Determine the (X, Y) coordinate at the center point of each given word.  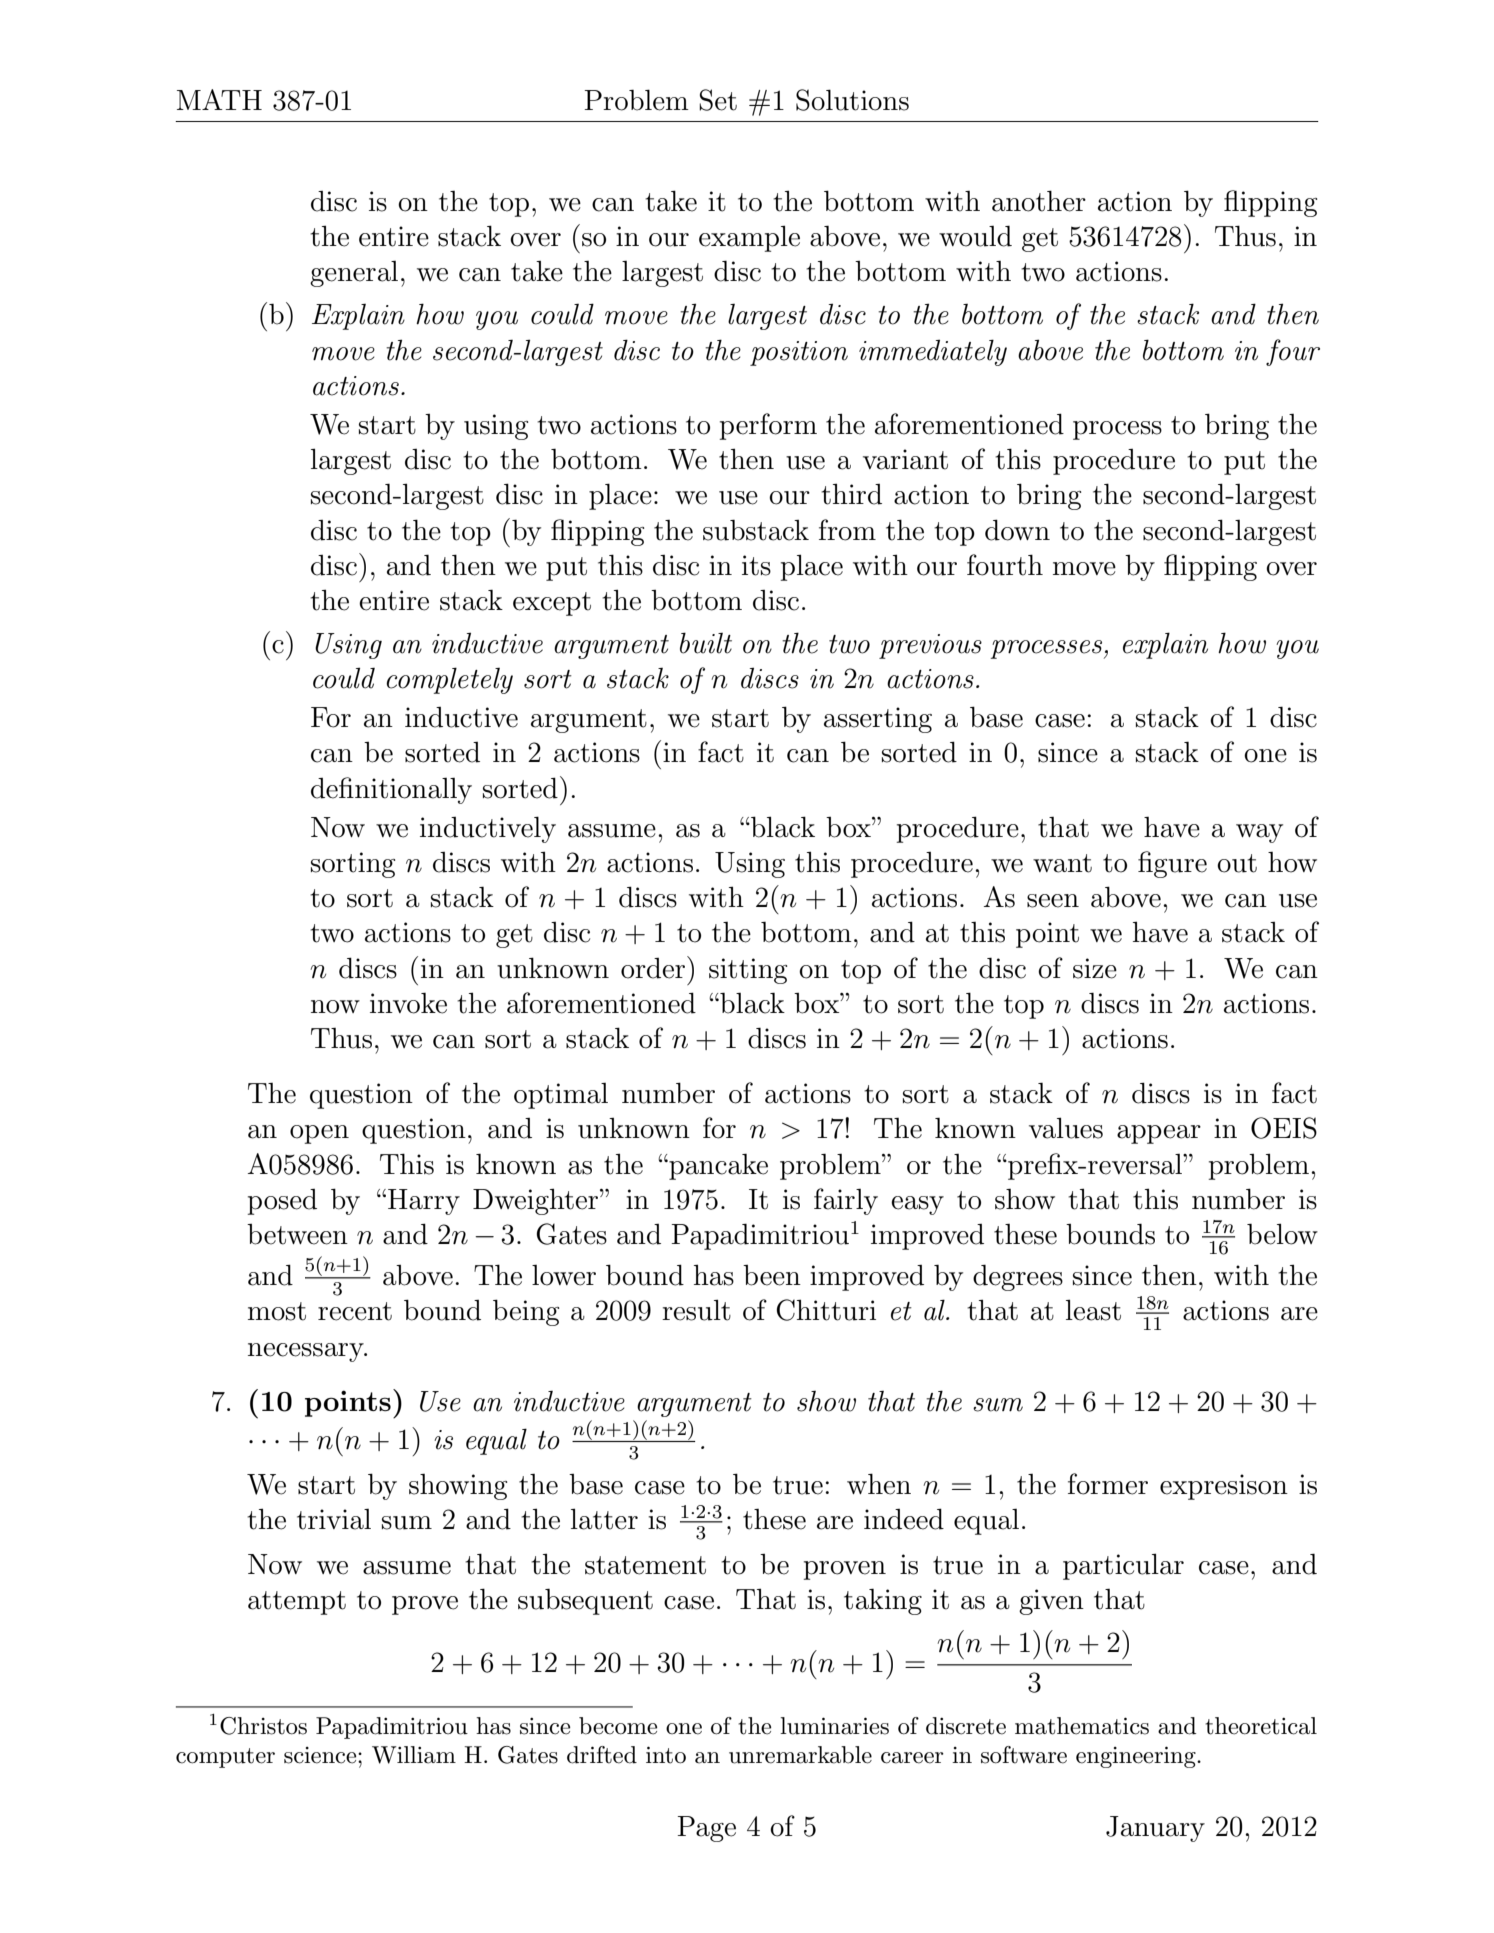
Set (718, 100)
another (1039, 201)
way (1259, 833)
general (354, 274)
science (321, 1755)
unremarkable (800, 1755)
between (297, 1234)
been (772, 1275)
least (1093, 1310)
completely (449, 680)
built (706, 643)
